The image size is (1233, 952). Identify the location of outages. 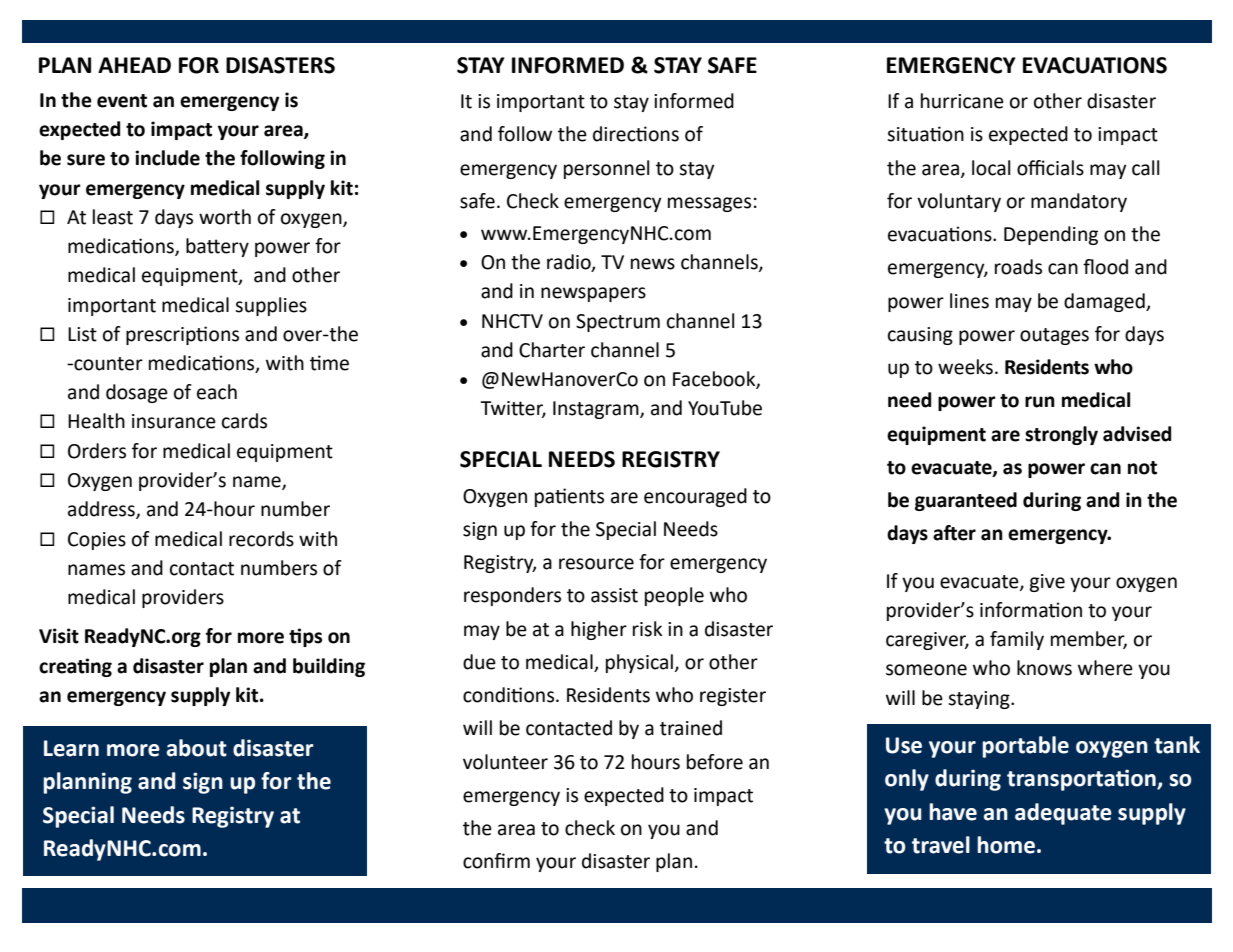
(1054, 336).
